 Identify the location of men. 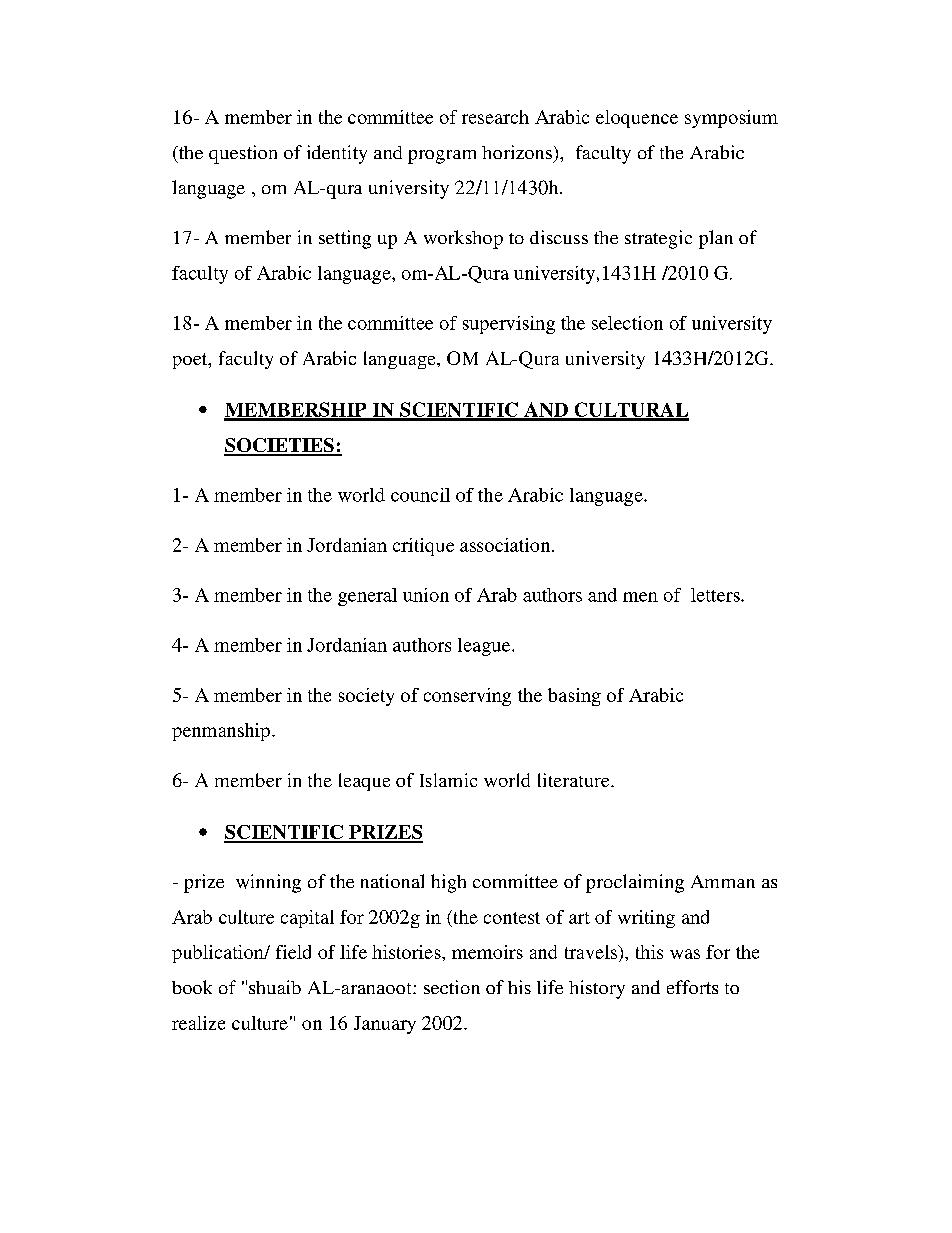
(640, 597).
